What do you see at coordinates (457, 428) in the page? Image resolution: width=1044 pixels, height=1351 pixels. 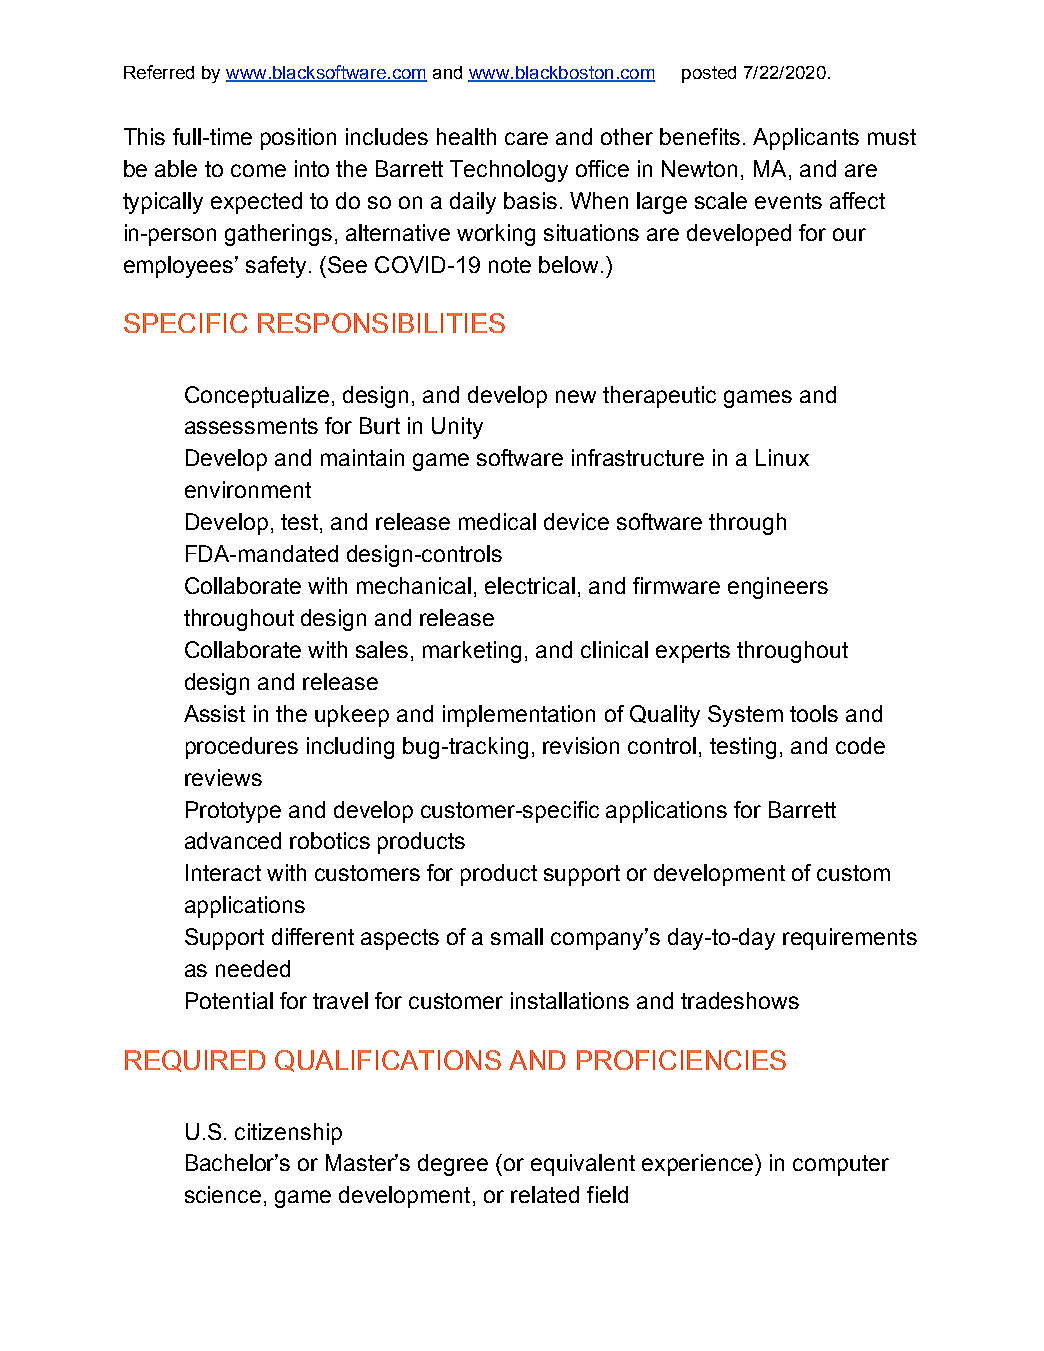 I see `Unity` at bounding box center [457, 428].
